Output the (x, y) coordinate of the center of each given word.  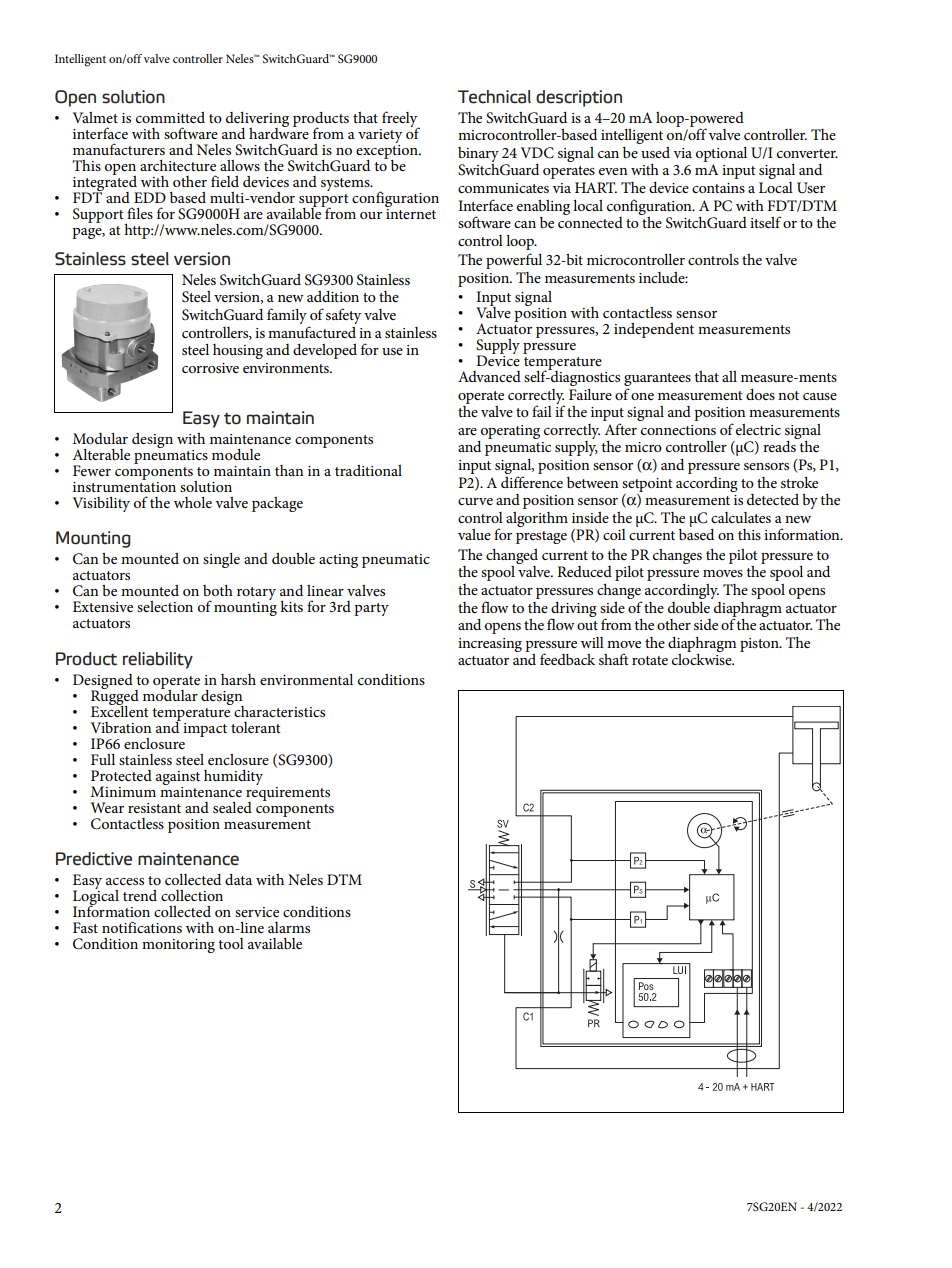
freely (401, 120)
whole (193, 502)
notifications (142, 927)
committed (170, 117)
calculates (741, 517)
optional (721, 154)
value (474, 534)
